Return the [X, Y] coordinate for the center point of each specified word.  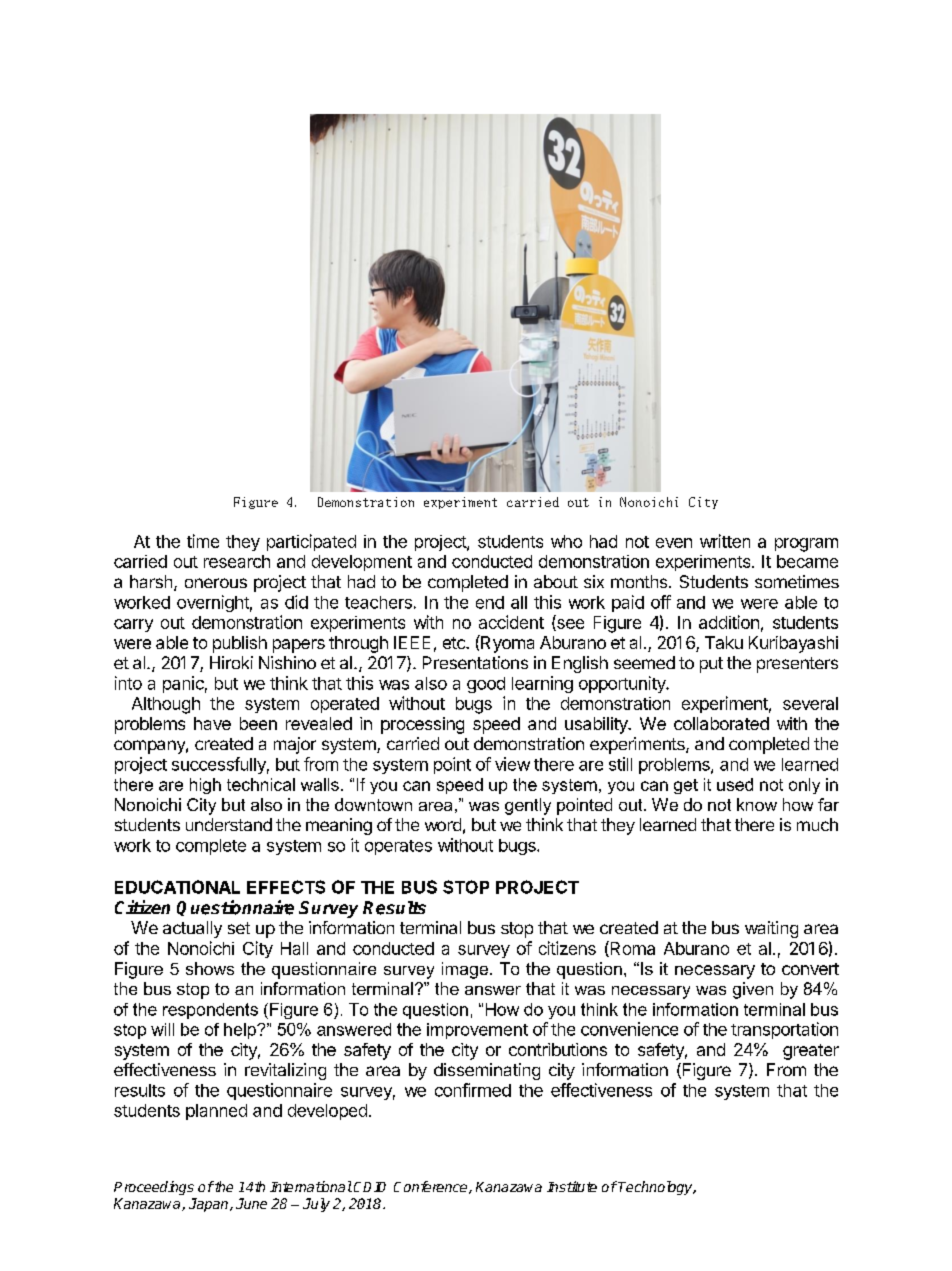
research [237, 561]
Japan [210, 1205]
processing [422, 725]
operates [398, 847]
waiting [771, 929]
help [241, 1031]
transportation [784, 1030]
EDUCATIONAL [177, 887]
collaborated [721, 723]
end [490, 602]
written [725, 541]
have [212, 723]
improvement [477, 1031]
